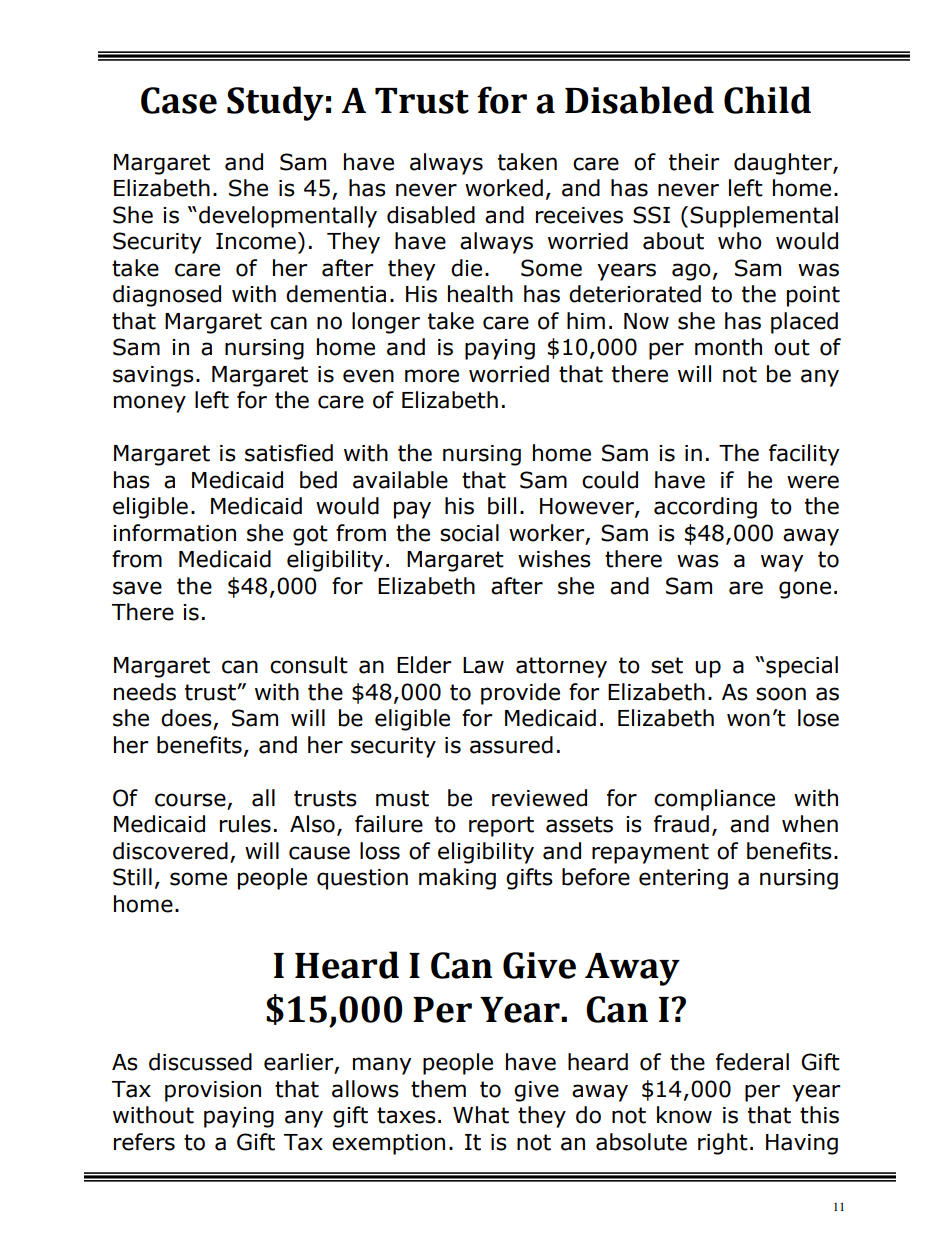 This image has height=1233, width=952. What do you see at coordinates (179, 100) in the image?
I see `Case` at bounding box center [179, 100].
